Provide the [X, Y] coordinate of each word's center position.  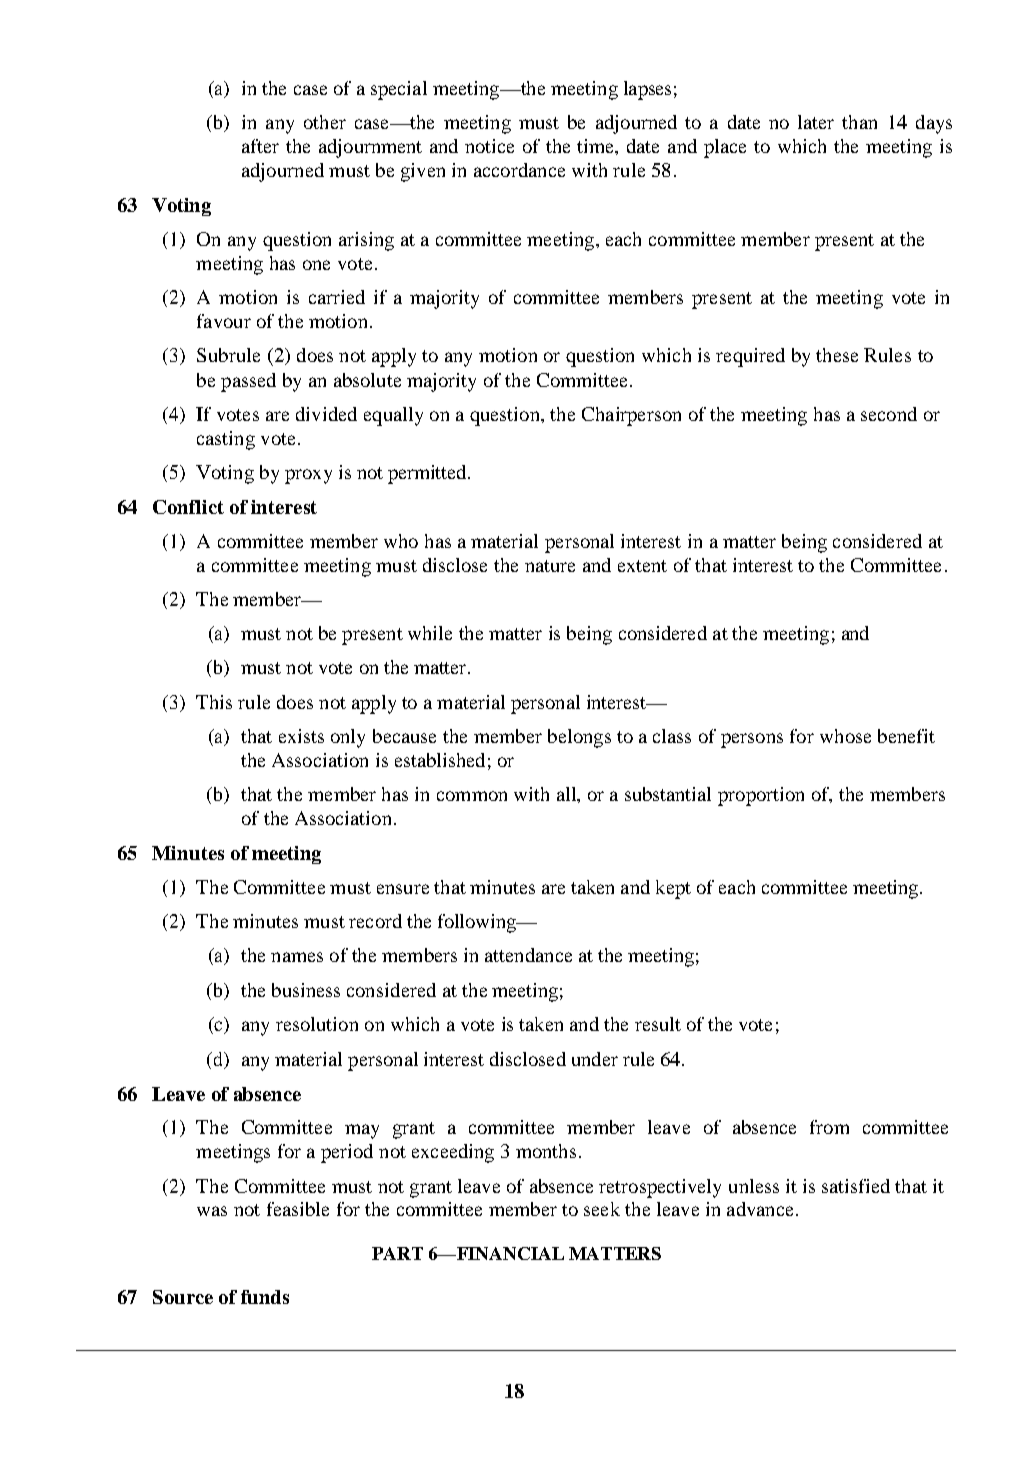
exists [301, 736]
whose [845, 736]
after [260, 146]
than [859, 122]
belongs [579, 738]
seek [602, 1209]
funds [265, 1297]
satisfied [856, 1186]
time [597, 147]
